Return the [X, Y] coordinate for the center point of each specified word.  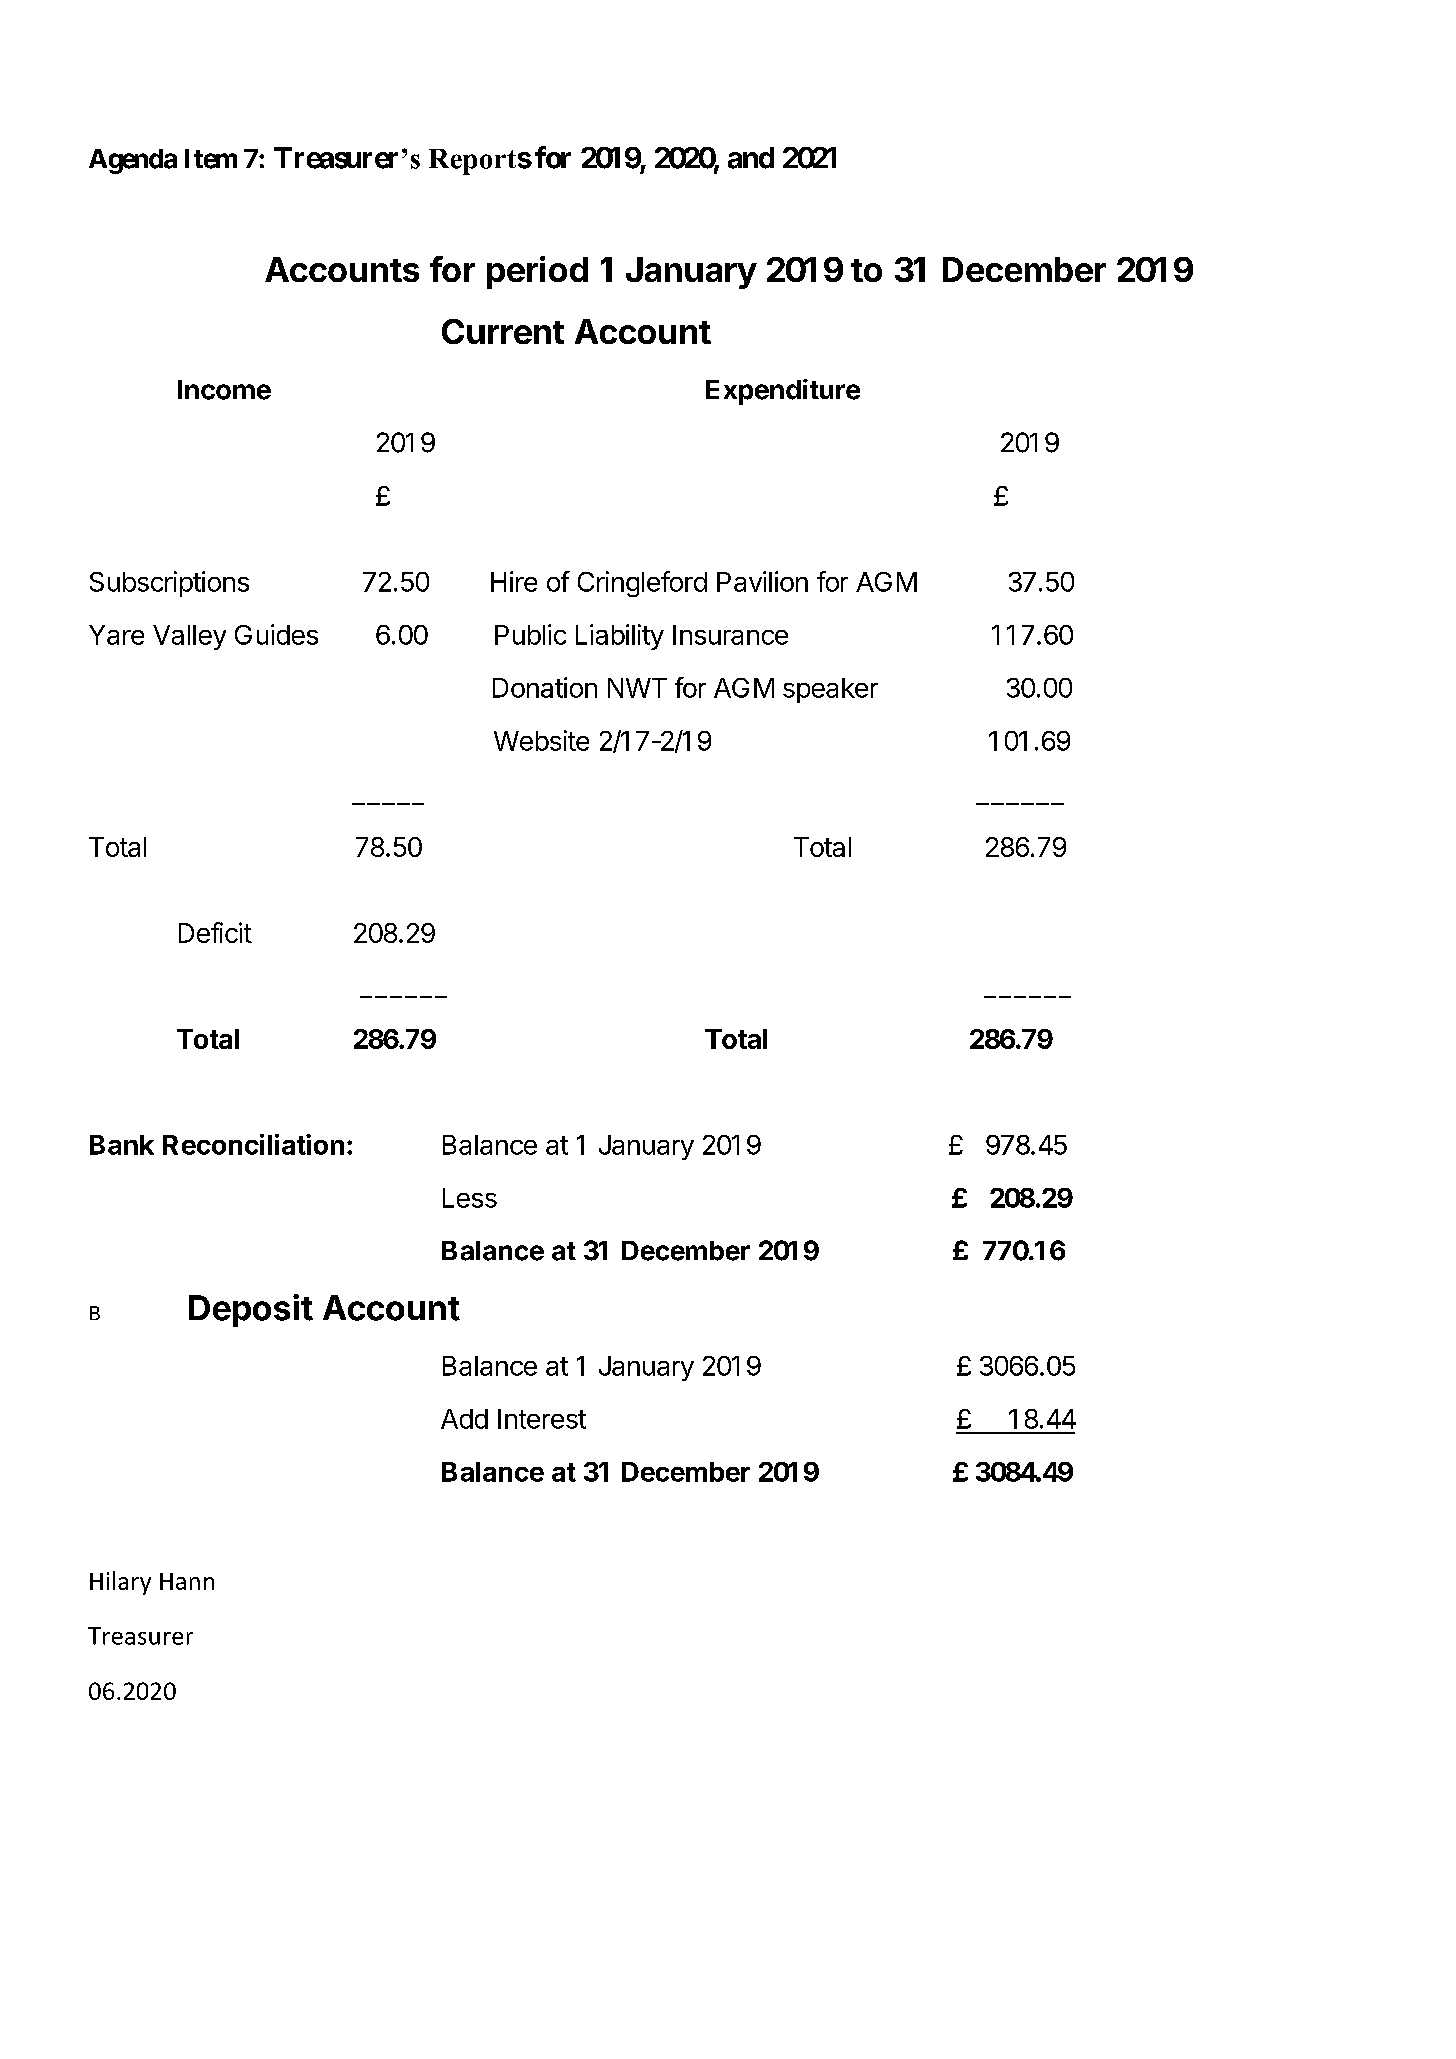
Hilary [120, 1583]
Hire [514, 581]
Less [470, 1198]
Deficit [215, 932]
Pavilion [762, 581]
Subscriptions [169, 584]
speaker [830, 690]
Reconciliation [253, 1144]
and [751, 158]
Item [211, 159]
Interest [542, 1419]
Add [464, 1419]
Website [541, 740]
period [537, 272]
